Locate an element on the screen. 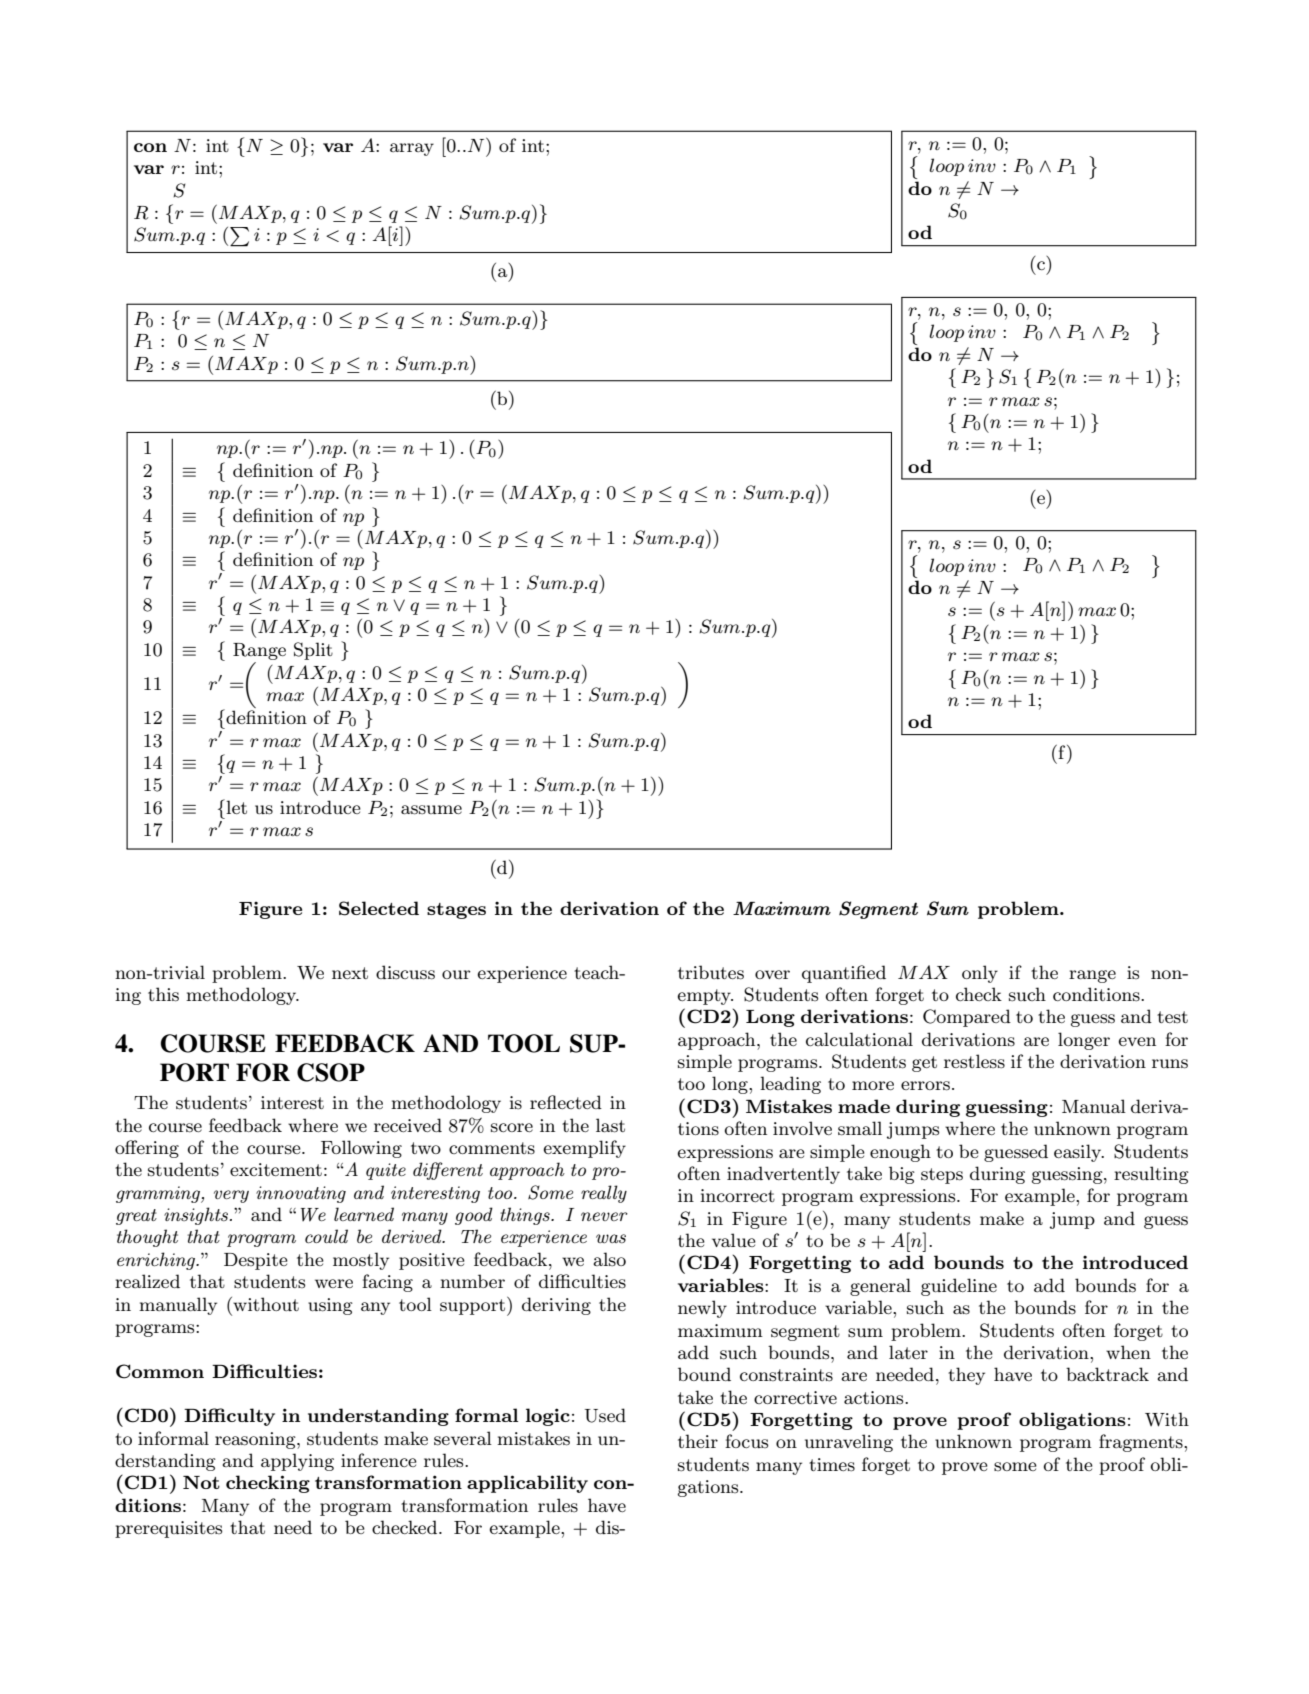  array is located at coordinates (412, 149).
